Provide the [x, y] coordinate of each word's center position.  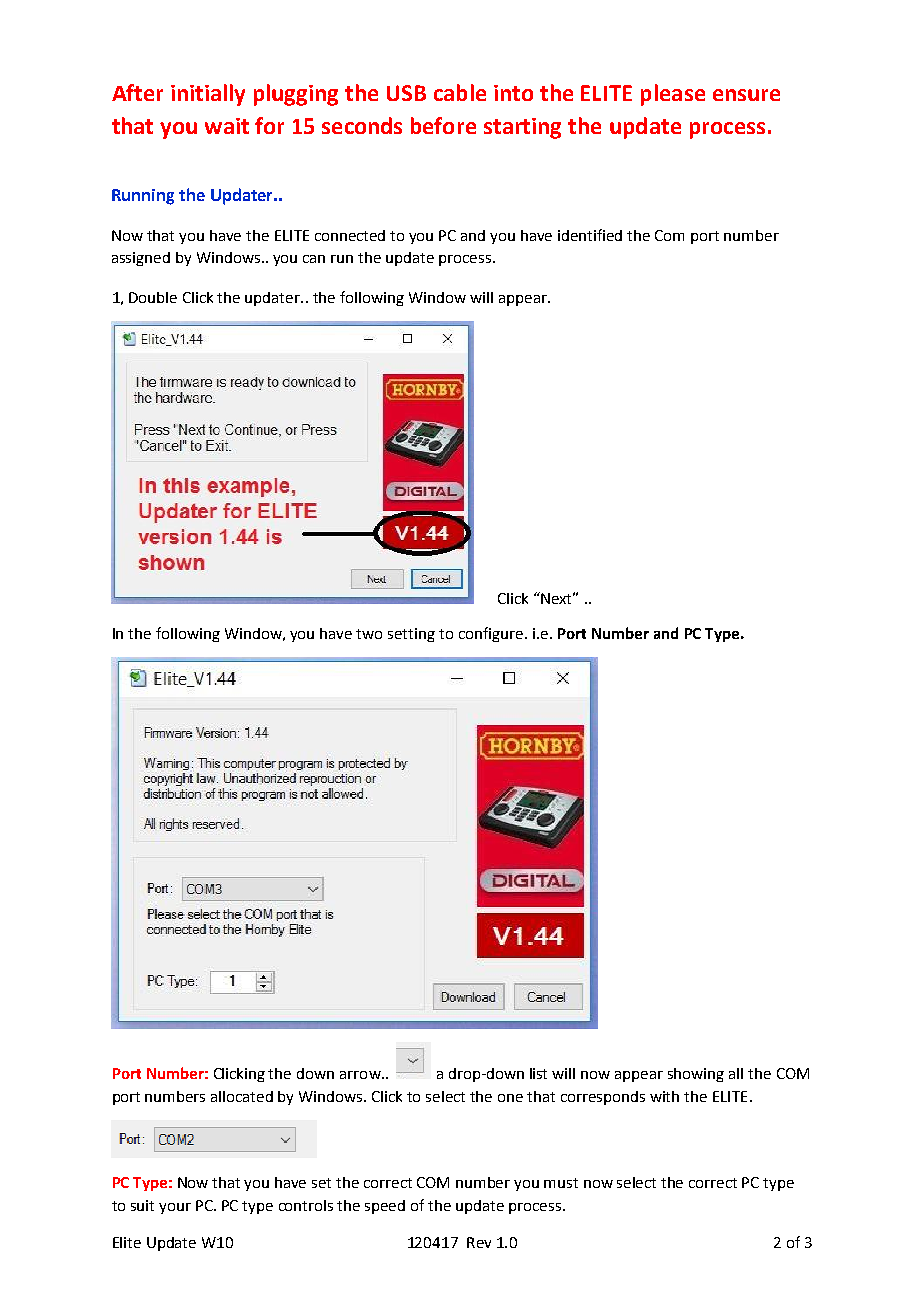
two [369, 634]
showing [696, 1075]
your [175, 1208]
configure [491, 634]
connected [350, 235]
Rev [479, 1242]
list [538, 1073]
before [443, 125]
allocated [242, 1096]
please [673, 95]
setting [411, 635]
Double [153, 297]
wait [227, 126]
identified [590, 235]
